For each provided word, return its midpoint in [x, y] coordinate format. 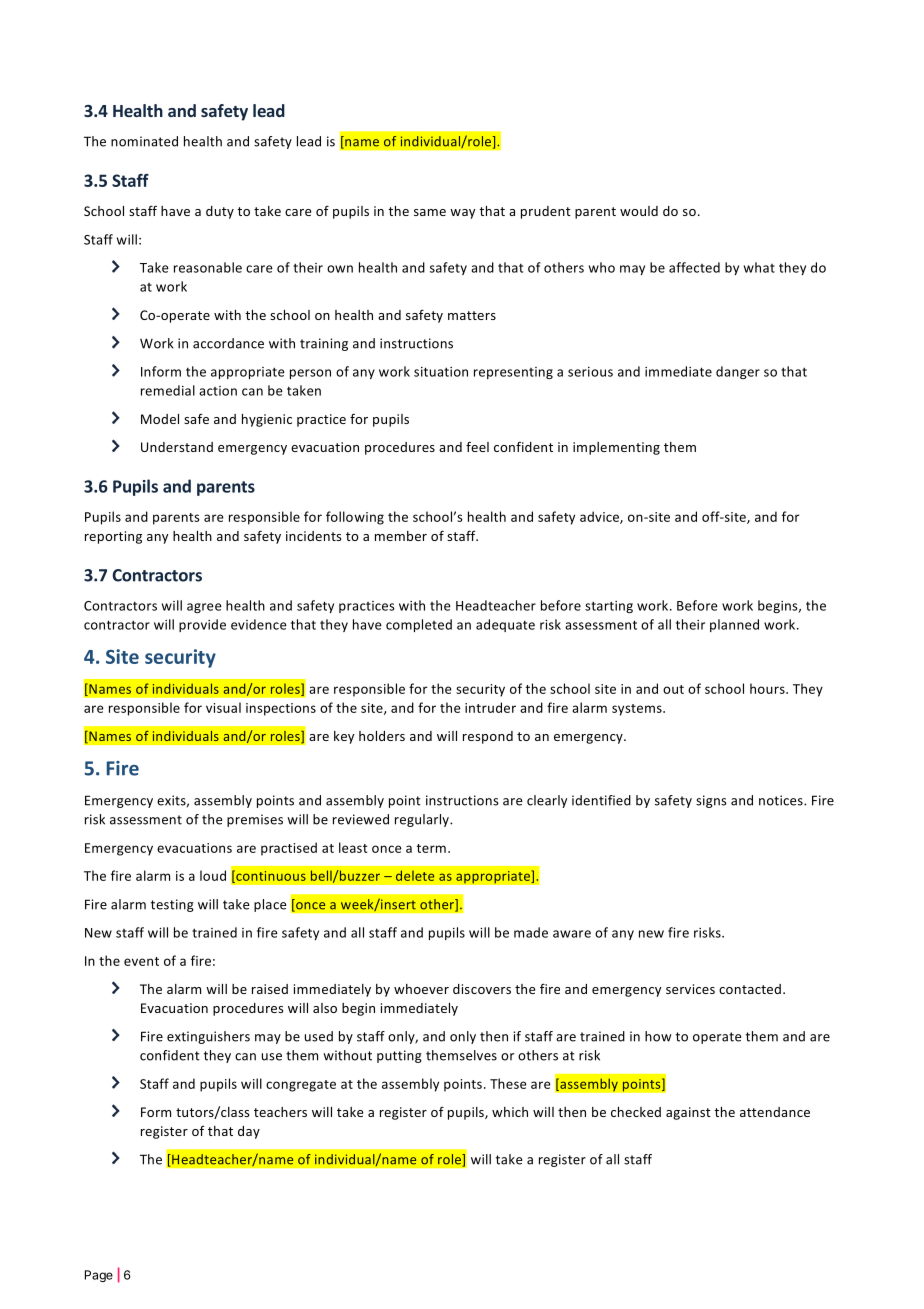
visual [223, 707]
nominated [144, 141]
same [430, 212]
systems [638, 710]
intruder [490, 707]
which [510, 1112]
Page [99, 1276]
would [639, 211]
